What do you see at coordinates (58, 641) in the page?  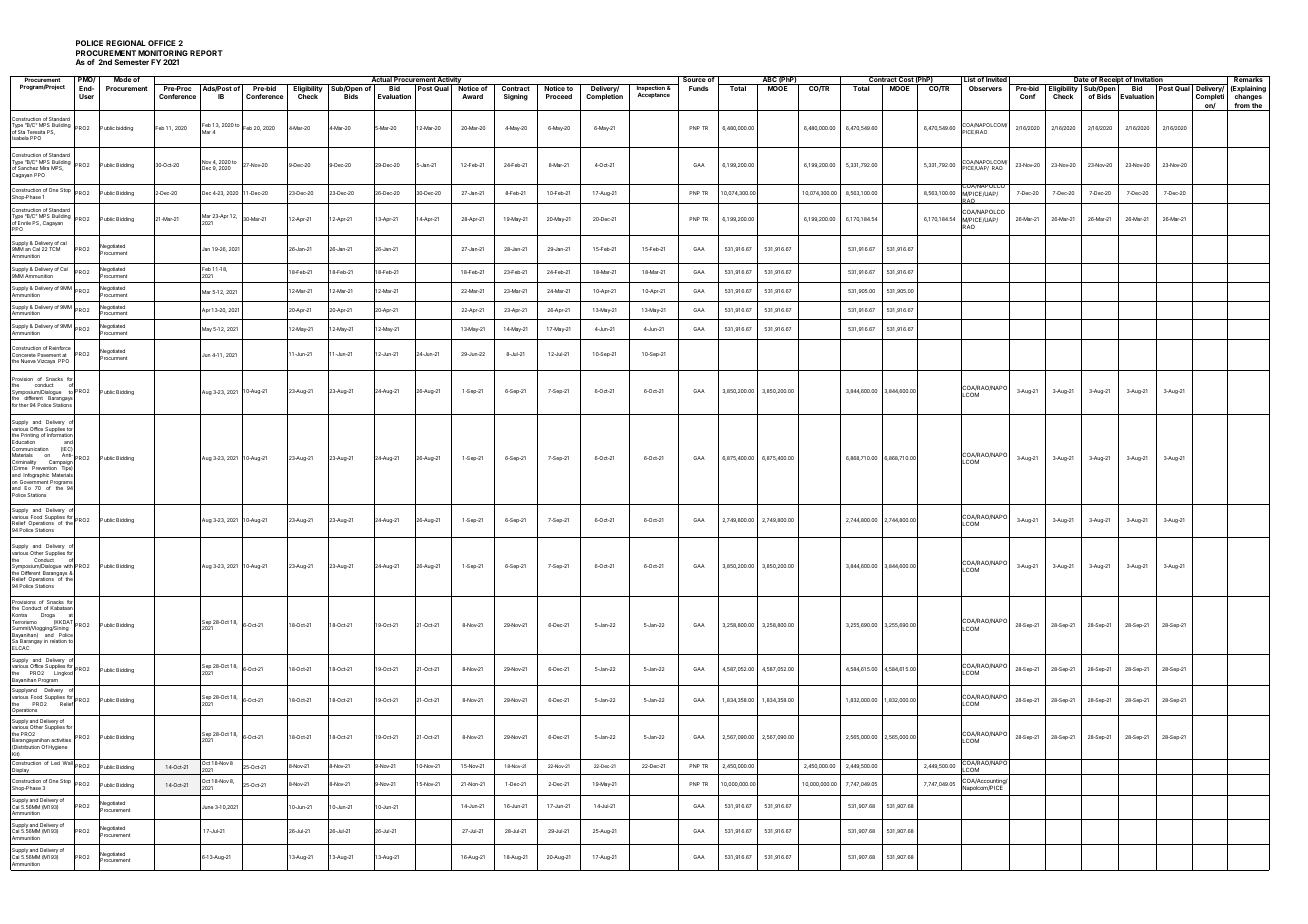 I see `relation` at bounding box center [58, 641].
